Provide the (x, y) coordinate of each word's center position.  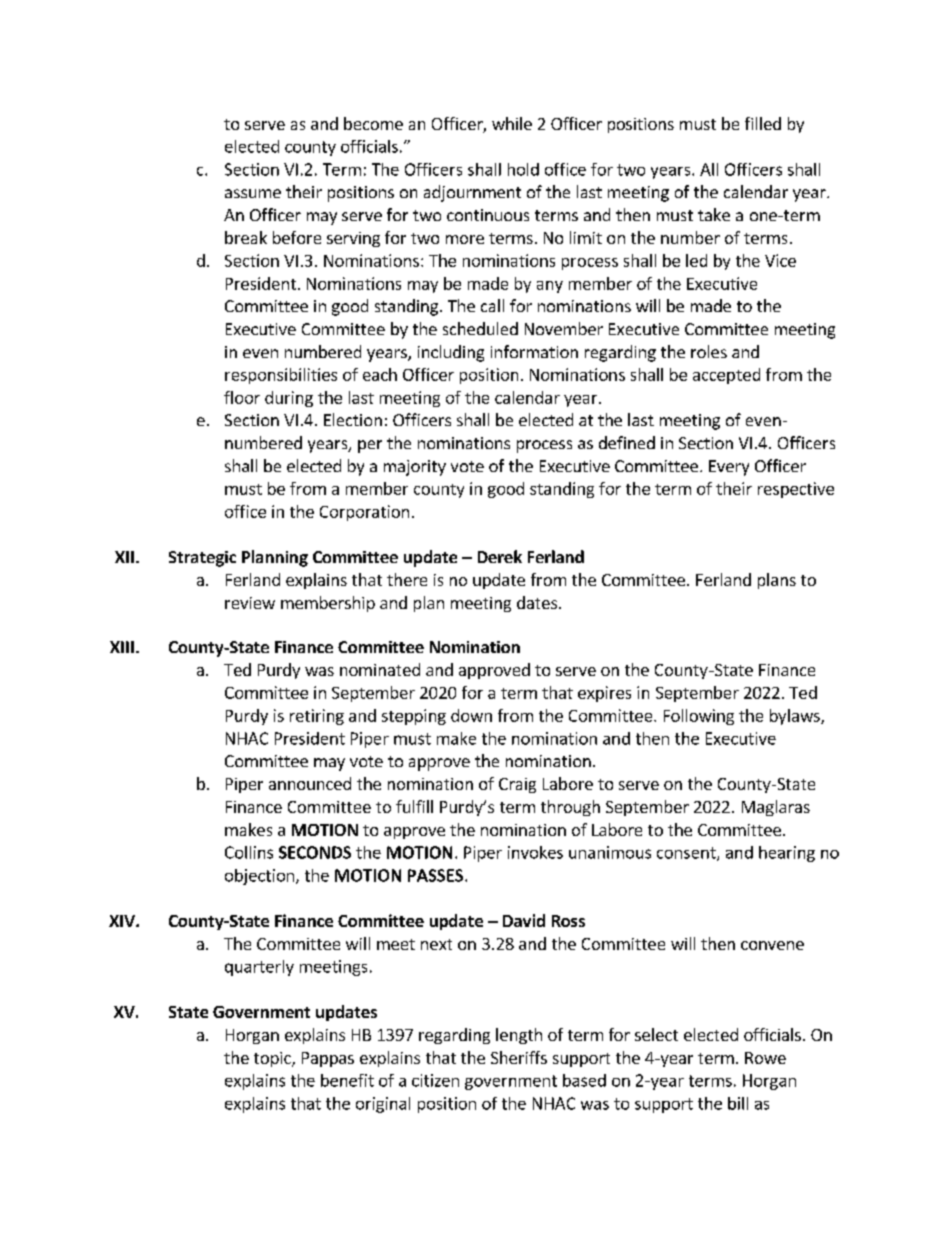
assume (253, 193)
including (451, 353)
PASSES (435, 875)
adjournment (472, 193)
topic (273, 1059)
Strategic (202, 559)
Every (729, 468)
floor (242, 397)
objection (259, 877)
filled (763, 123)
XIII (122, 647)
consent (687, 854)
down (471, 715)
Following (699, 717)
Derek (500, 556)
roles (709, 351)
